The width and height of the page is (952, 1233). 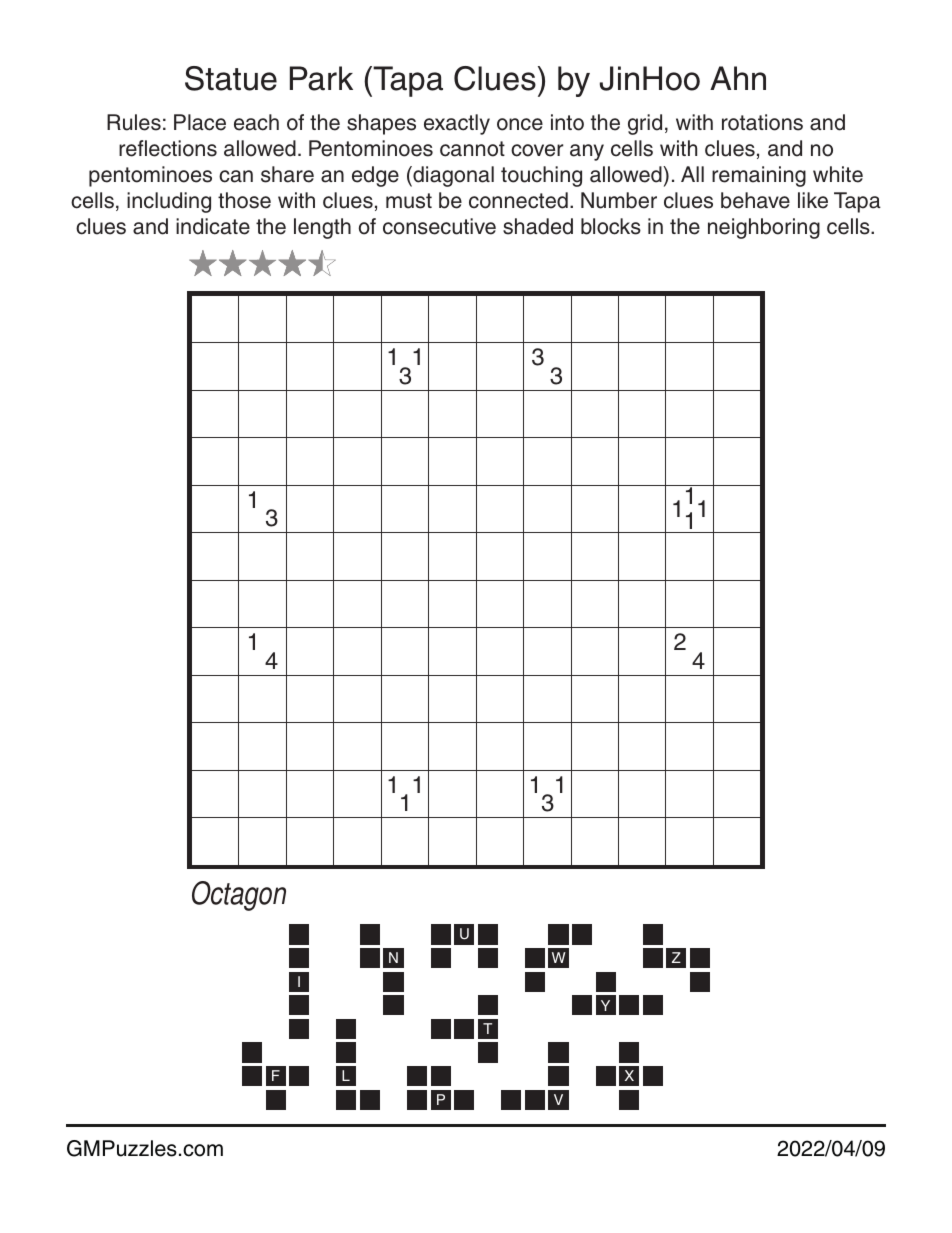 What do you see at coordinates (213, 226) in the page?
I see `indicate` at bounding box center [213, 226].
